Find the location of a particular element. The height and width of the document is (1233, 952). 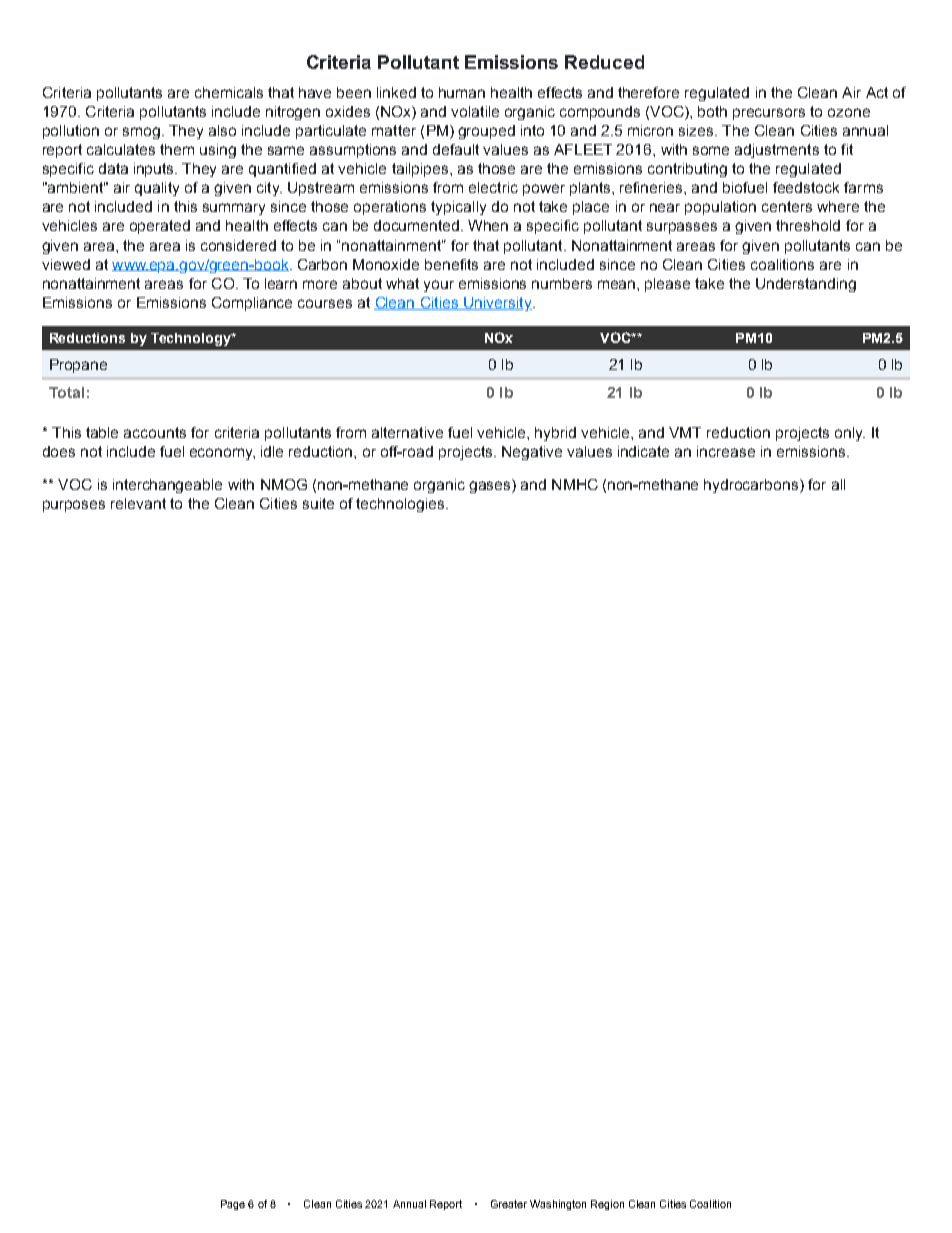

precursors is located at coordinates (769, 114).
